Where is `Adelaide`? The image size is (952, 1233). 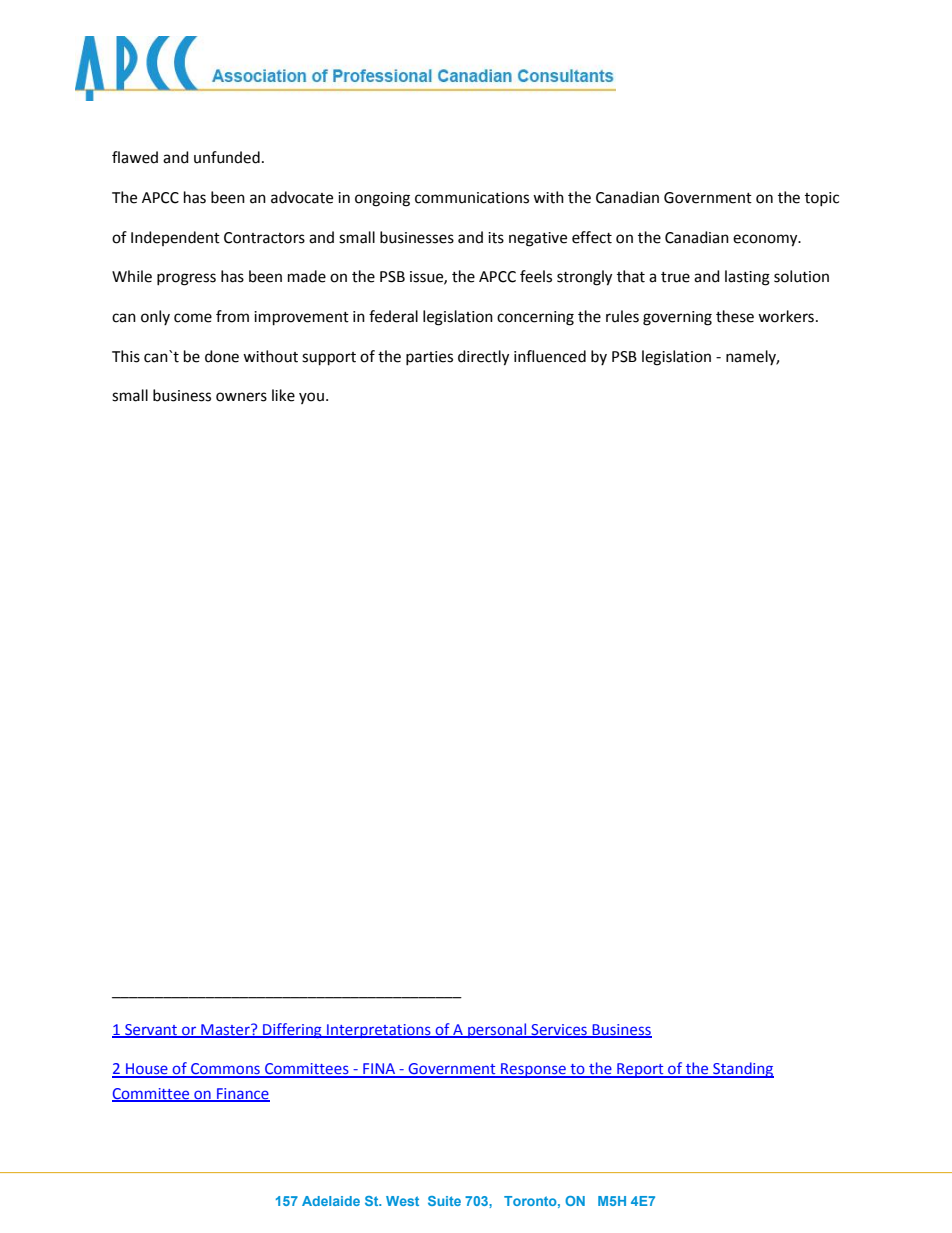
Adelaide is located at coordinates (331, 1201).
